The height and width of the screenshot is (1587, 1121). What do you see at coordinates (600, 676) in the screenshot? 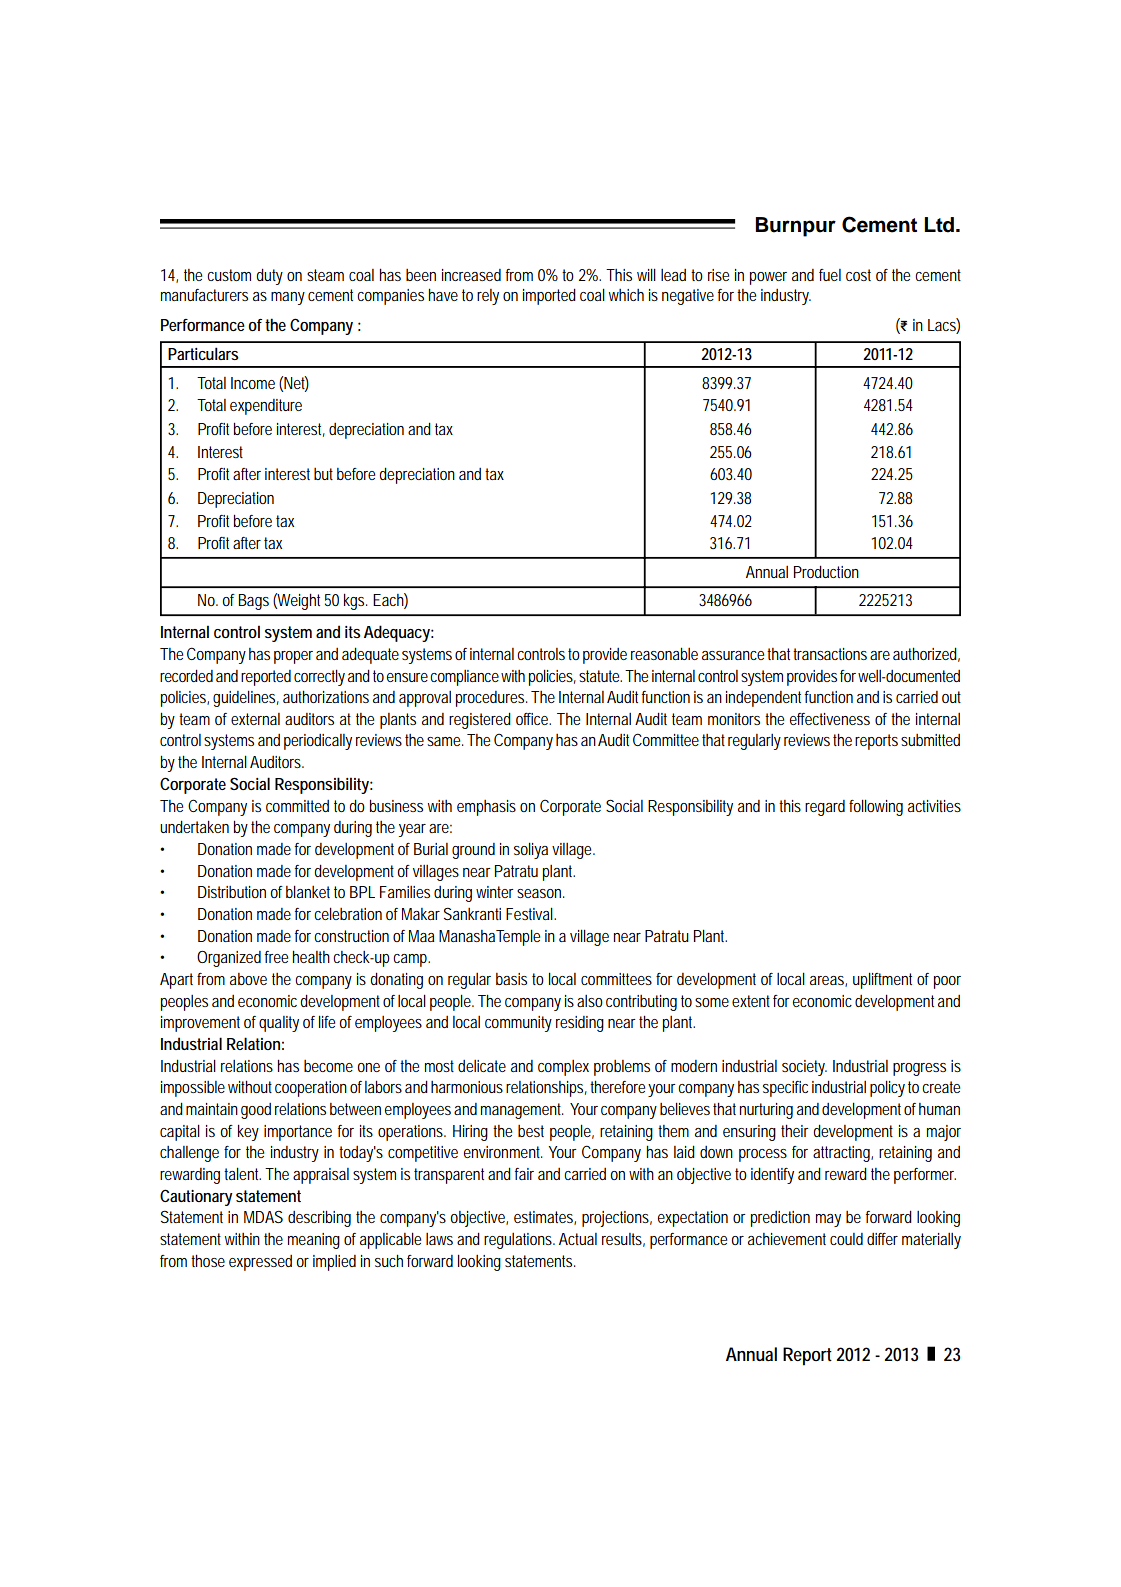
I see `statute` at bounding box center [600, 676].
